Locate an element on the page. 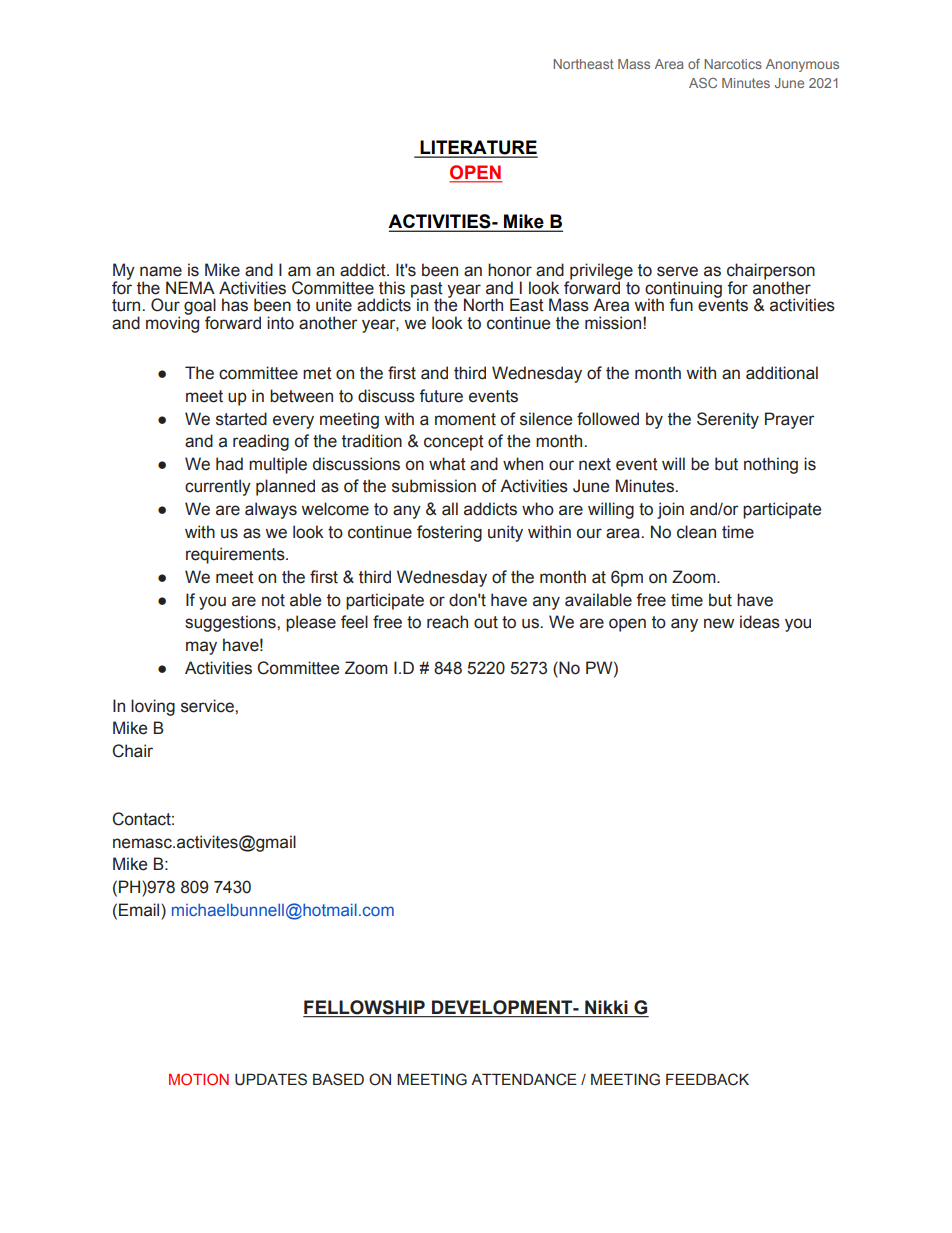  ATTENDANCE is located at coordinates (524, 1079).
